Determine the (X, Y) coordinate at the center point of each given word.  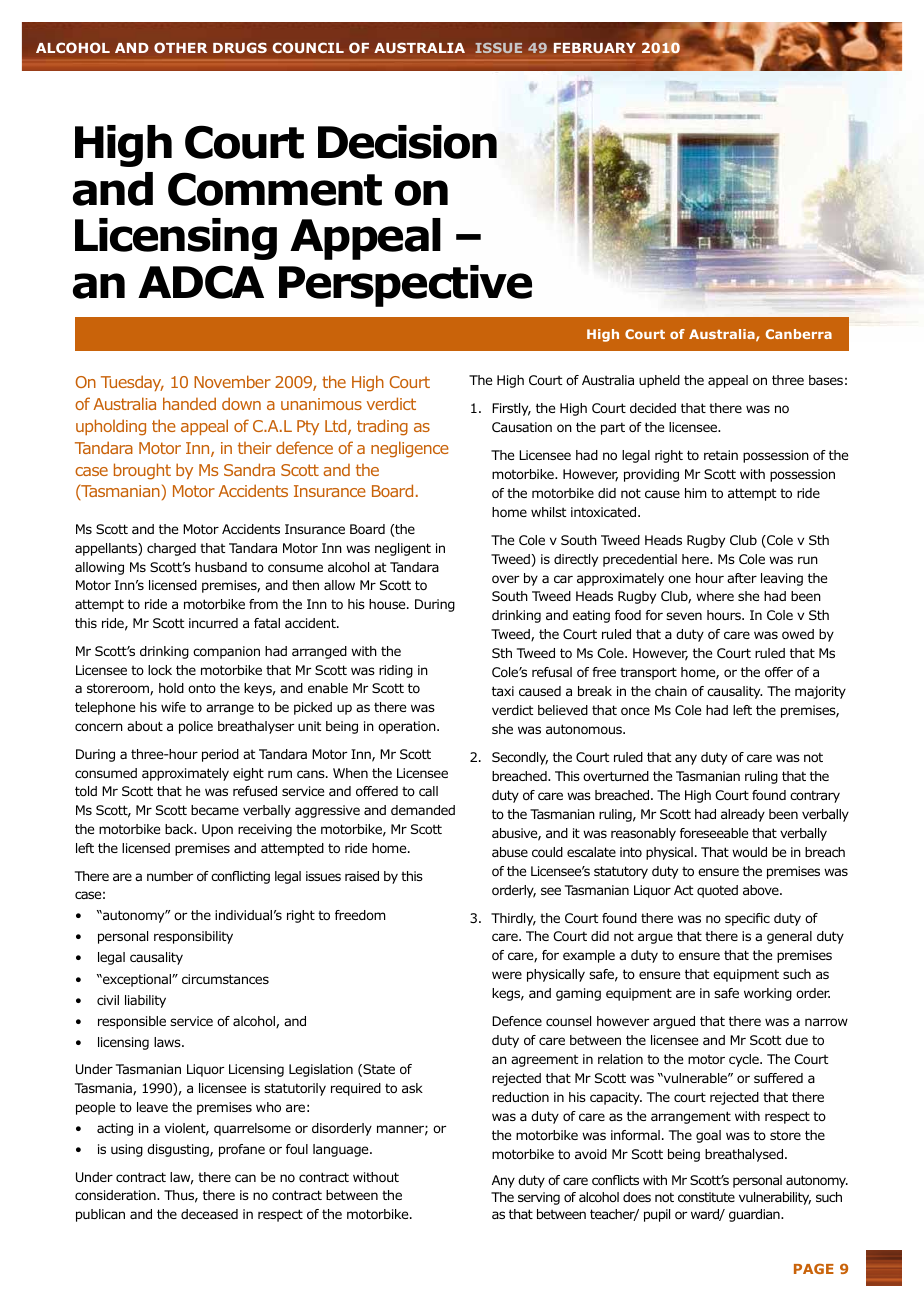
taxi (503, 691)
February (595, 48)
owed (798, 634)
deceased (209, 1214)
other (180, 47)
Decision (407, 142)
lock (160, 670)
